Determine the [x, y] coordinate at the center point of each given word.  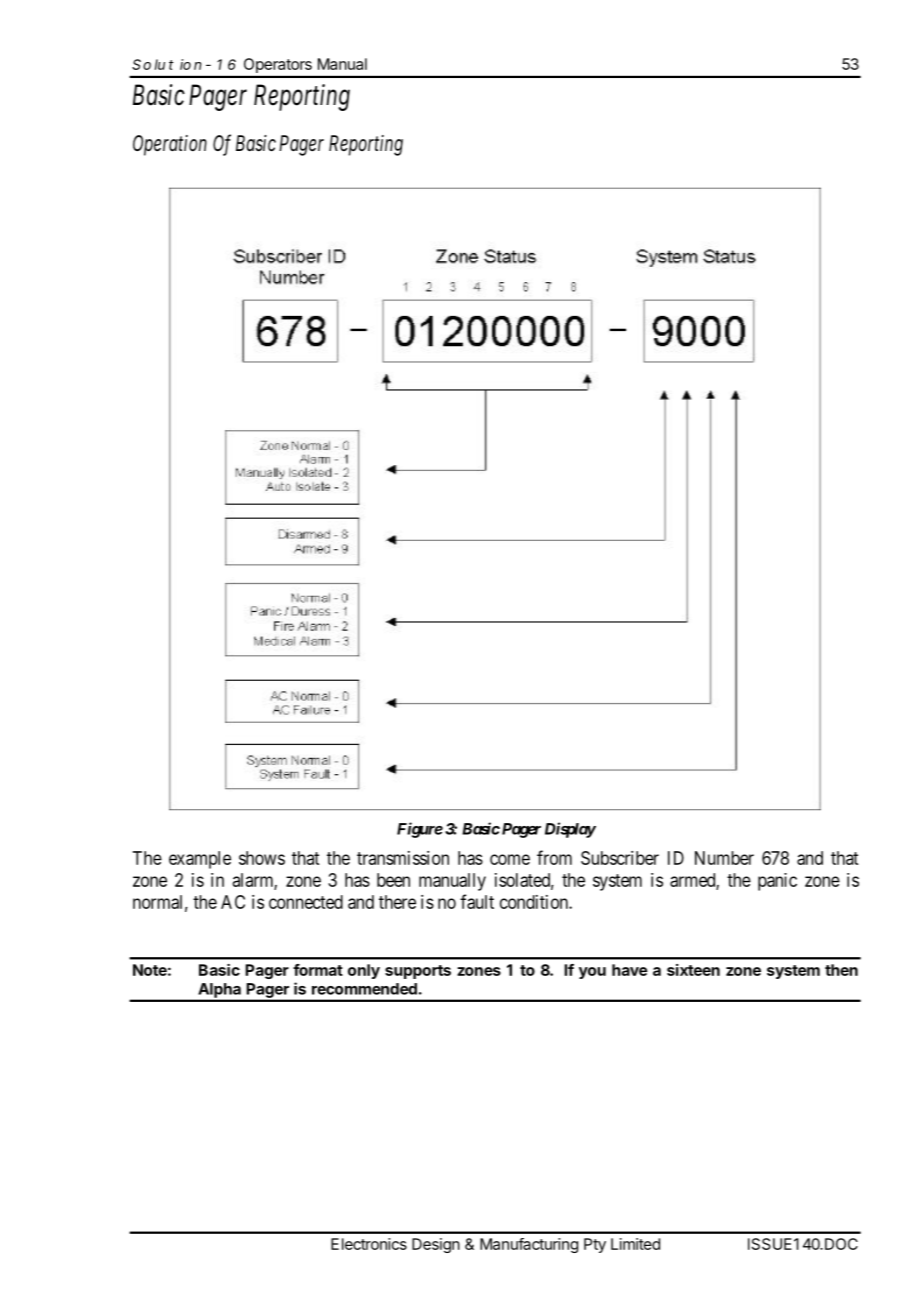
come [510, 859]
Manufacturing [529, 1245]
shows [262, 858]
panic [777, 882]
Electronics [369, 1244]
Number [724, 858]
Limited [635, 1244]
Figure [420, 830]
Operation [170, 145]
